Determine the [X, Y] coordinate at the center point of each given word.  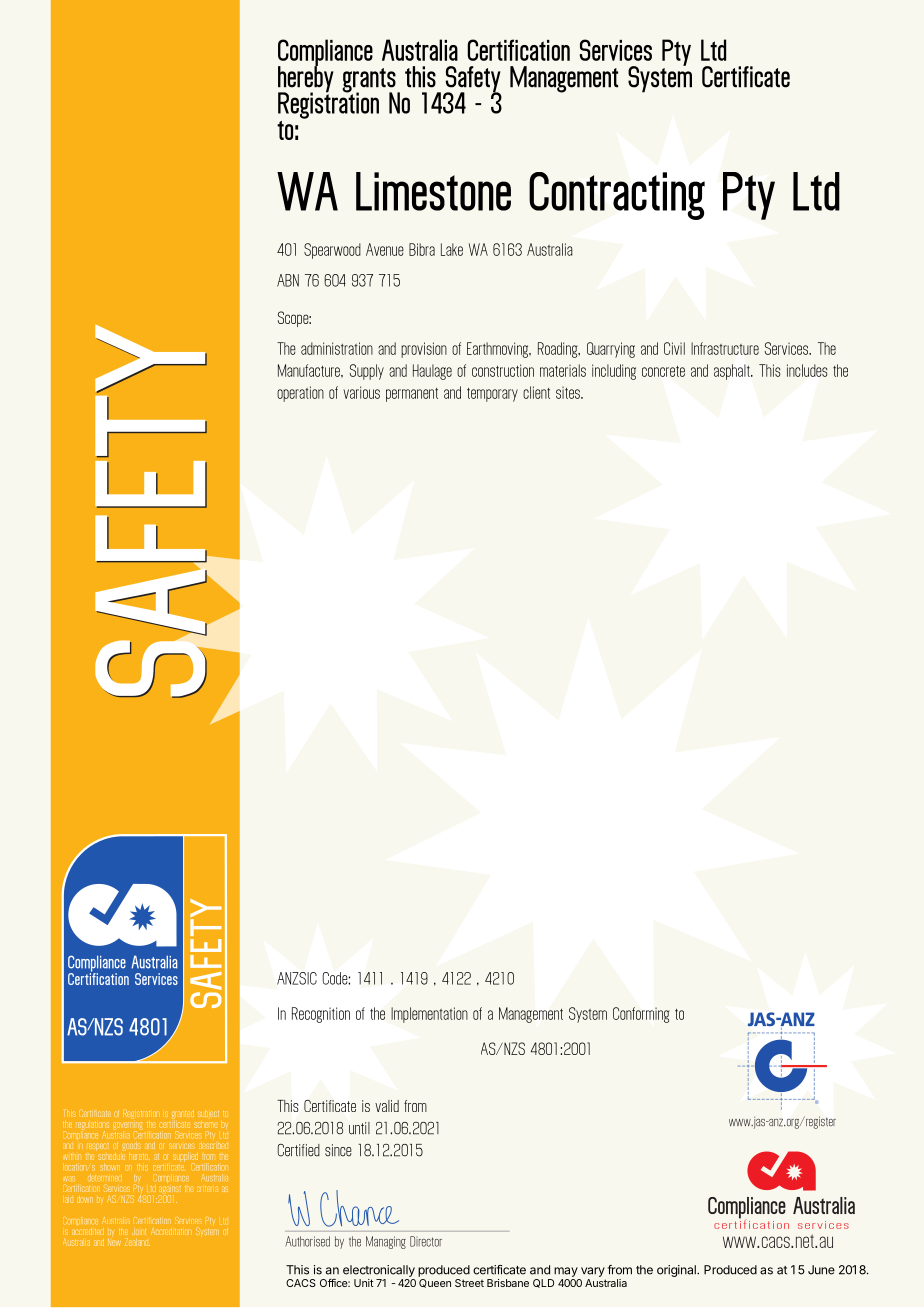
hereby [306, 79]
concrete [663, 371]
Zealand [137, 1242]
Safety [472, 80]
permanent [412, 395]
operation [300, 394]
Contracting [617, 196]
